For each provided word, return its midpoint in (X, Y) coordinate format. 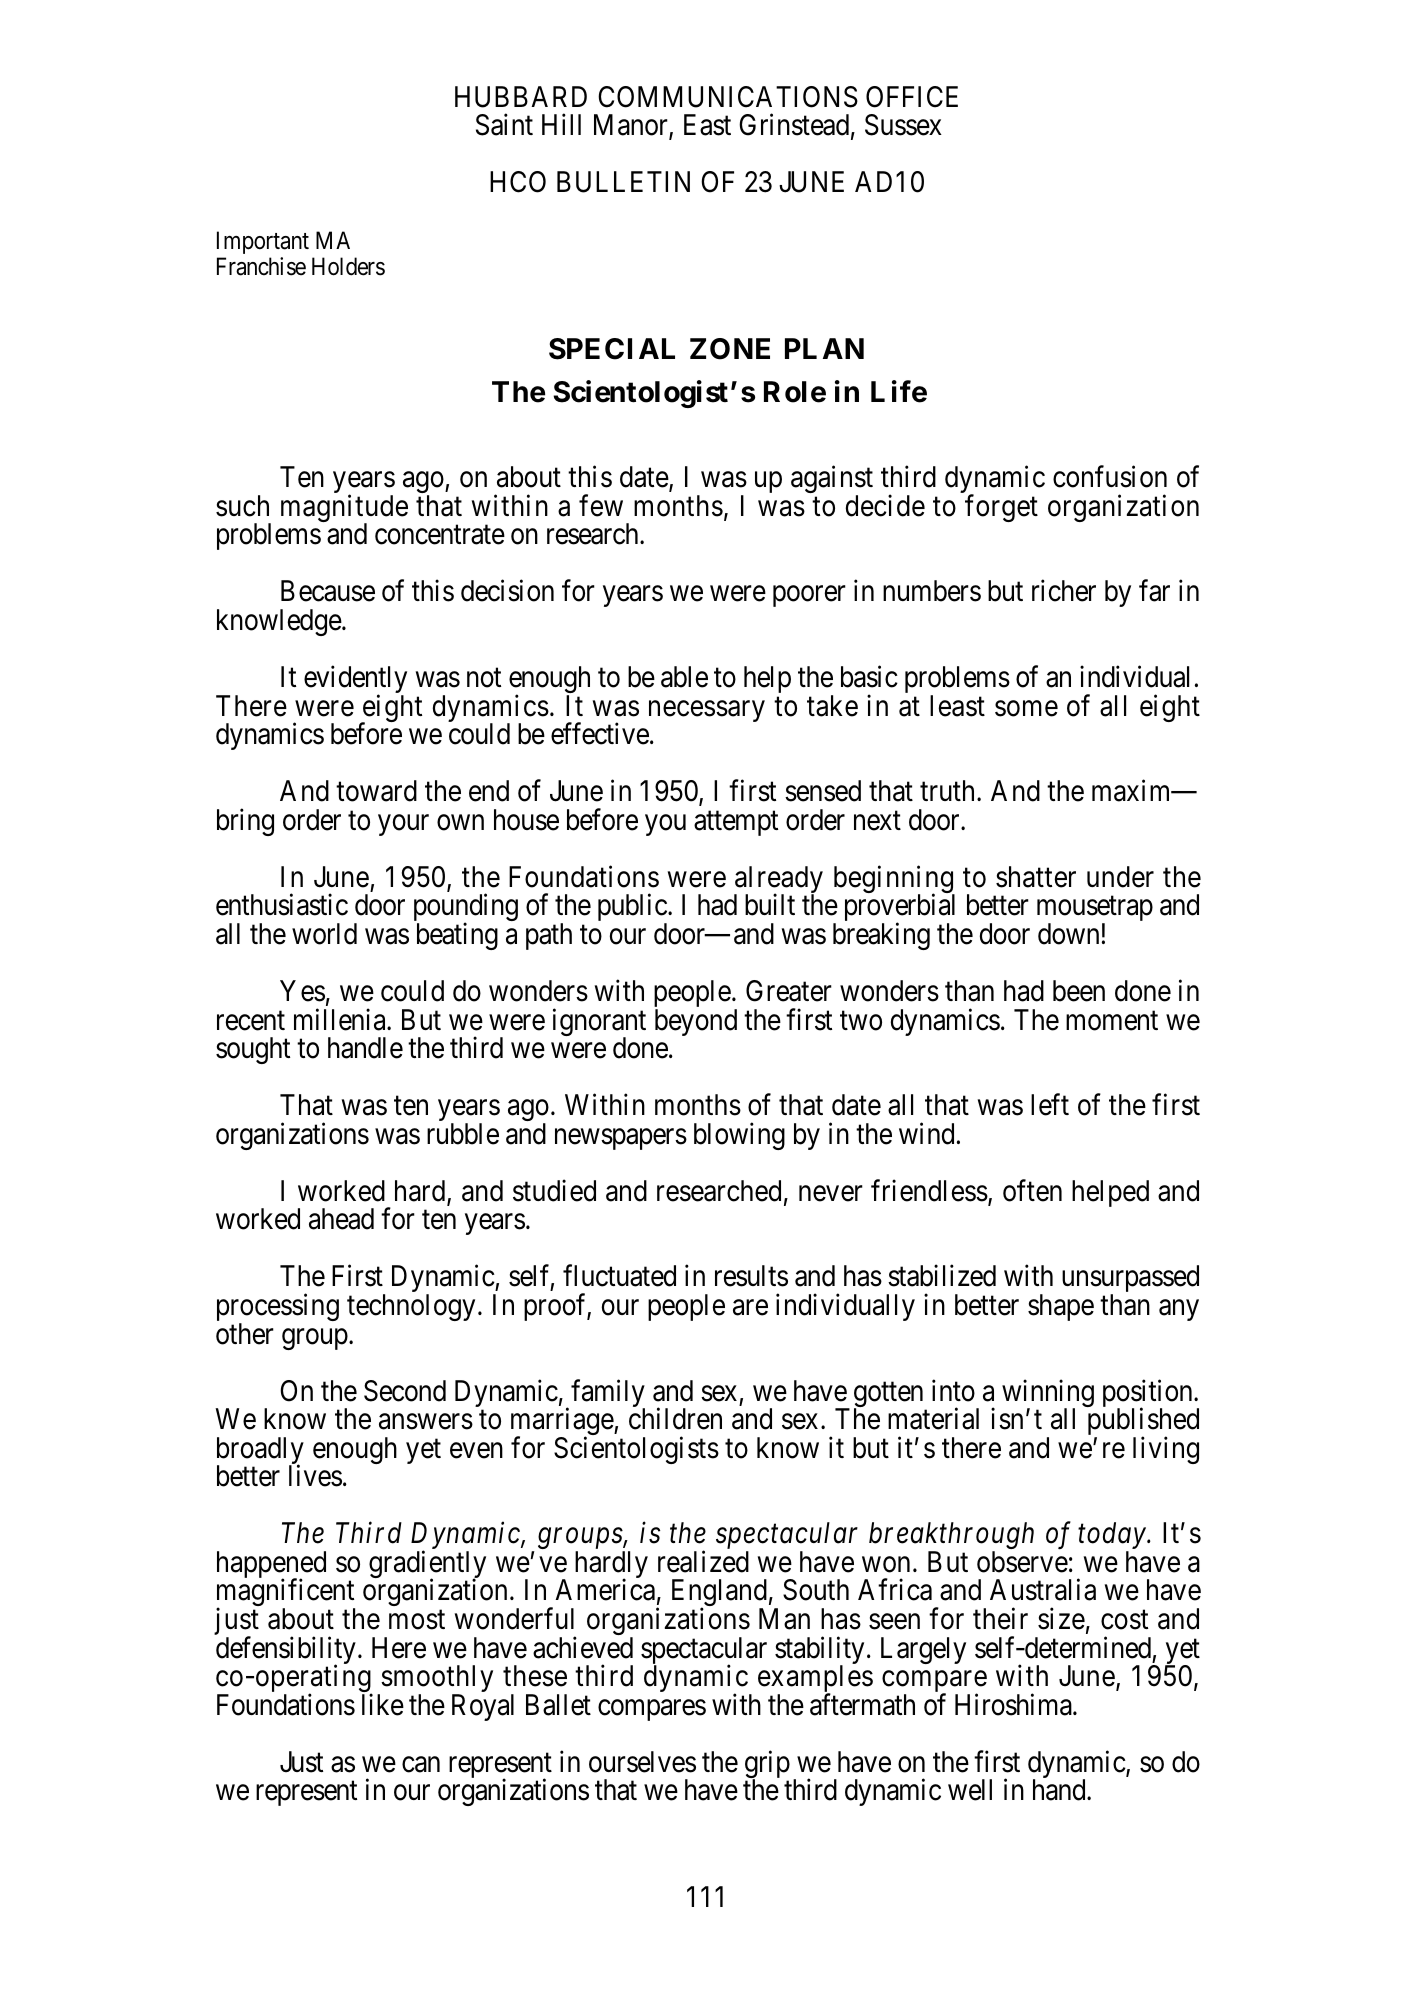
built (770, 905)
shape (1061, 1307)
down (1068, 934)
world (324, 934)
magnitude (344, 509)
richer (1064, 591)
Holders (348, 266)
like (383, 1704)
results (751, 1276)
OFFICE (912, 97)
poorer (809, 596)
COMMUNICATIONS (728, 97)
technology (411, 1307)
